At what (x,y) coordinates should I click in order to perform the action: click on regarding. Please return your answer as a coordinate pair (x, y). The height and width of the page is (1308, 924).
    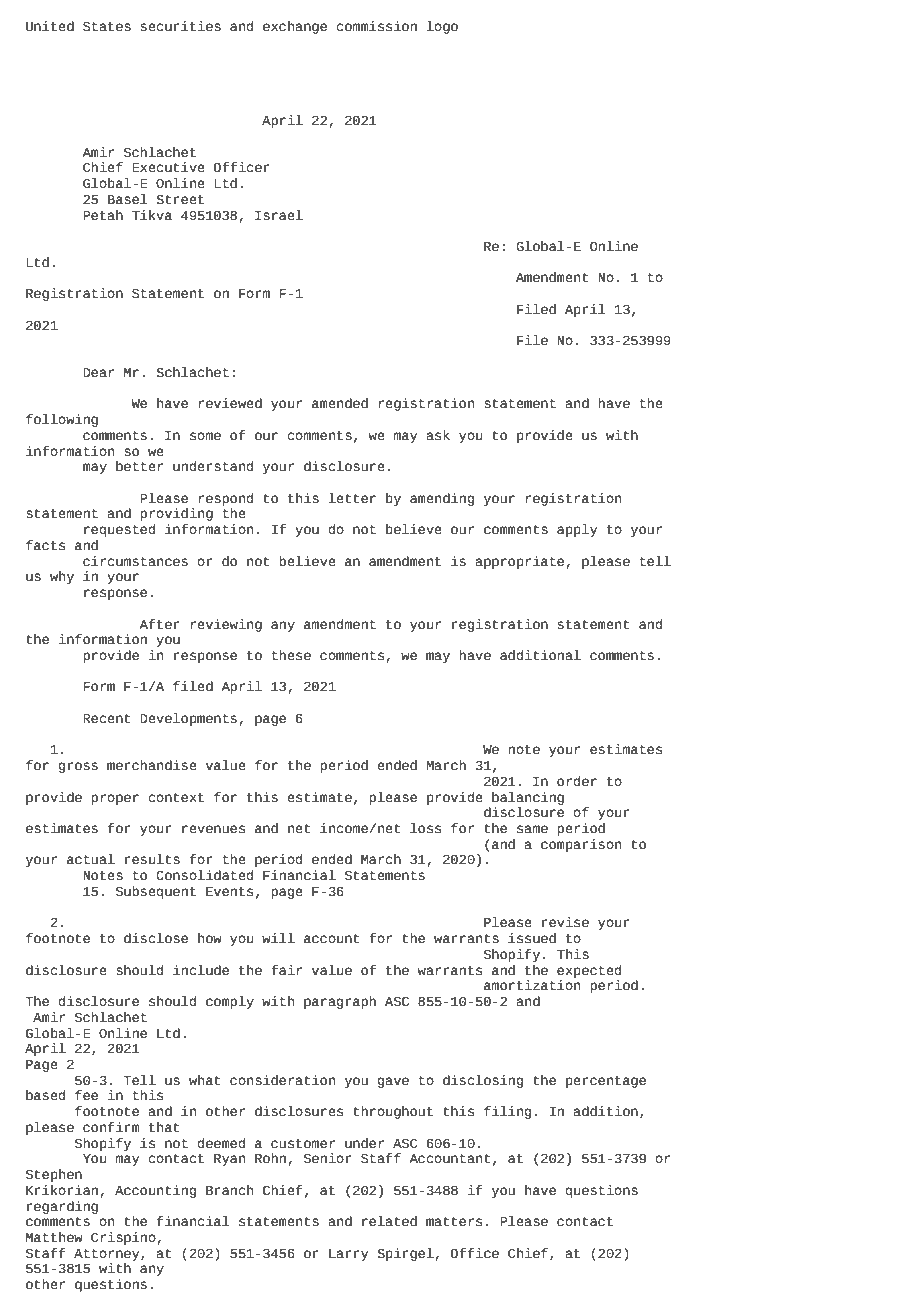
    Looking at the image, I should click on (62, 1207).
